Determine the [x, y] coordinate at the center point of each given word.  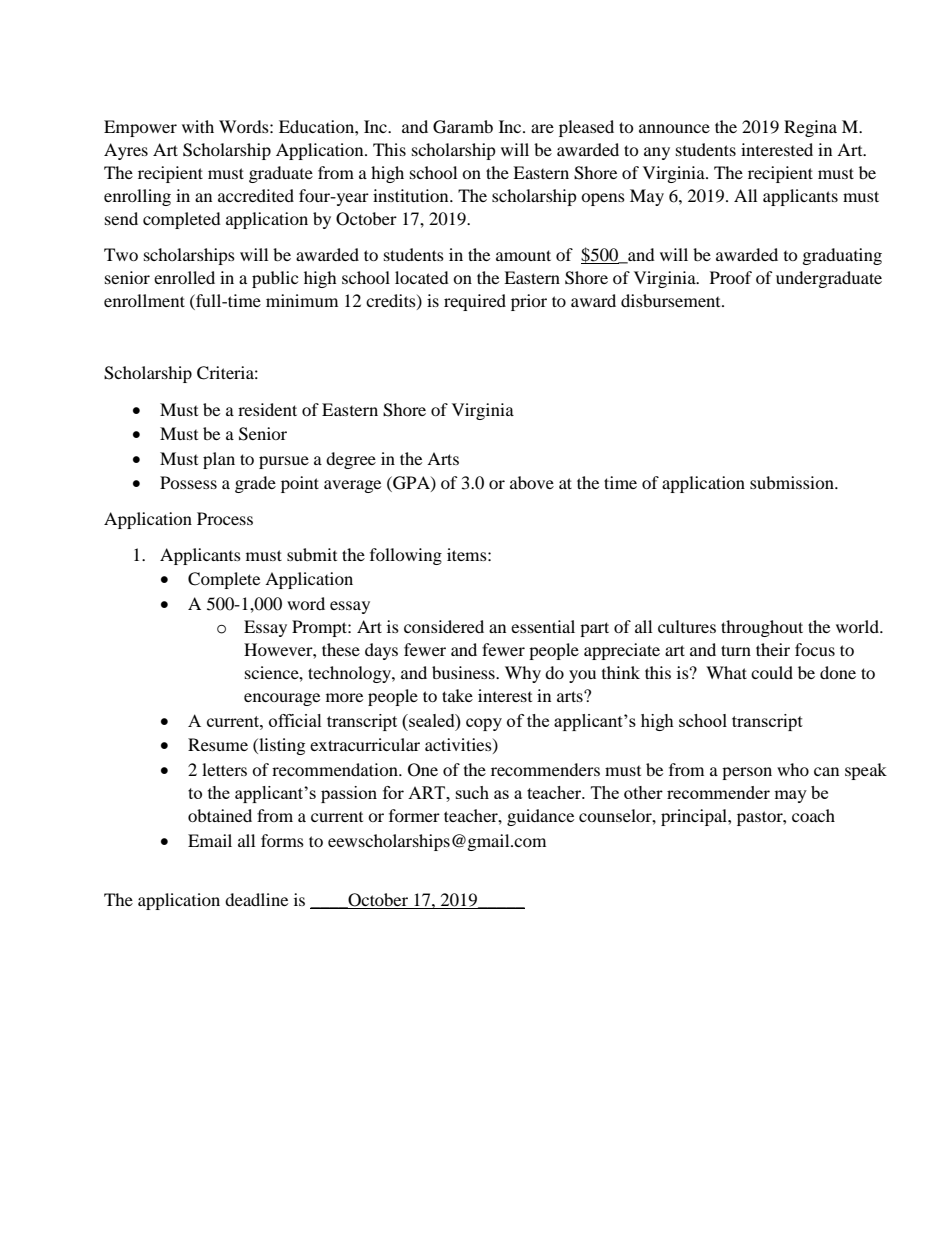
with [198, 126]
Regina [810, 128]
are [542, 128]
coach [813, 815]
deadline [256, 899]
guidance [540, 817]
